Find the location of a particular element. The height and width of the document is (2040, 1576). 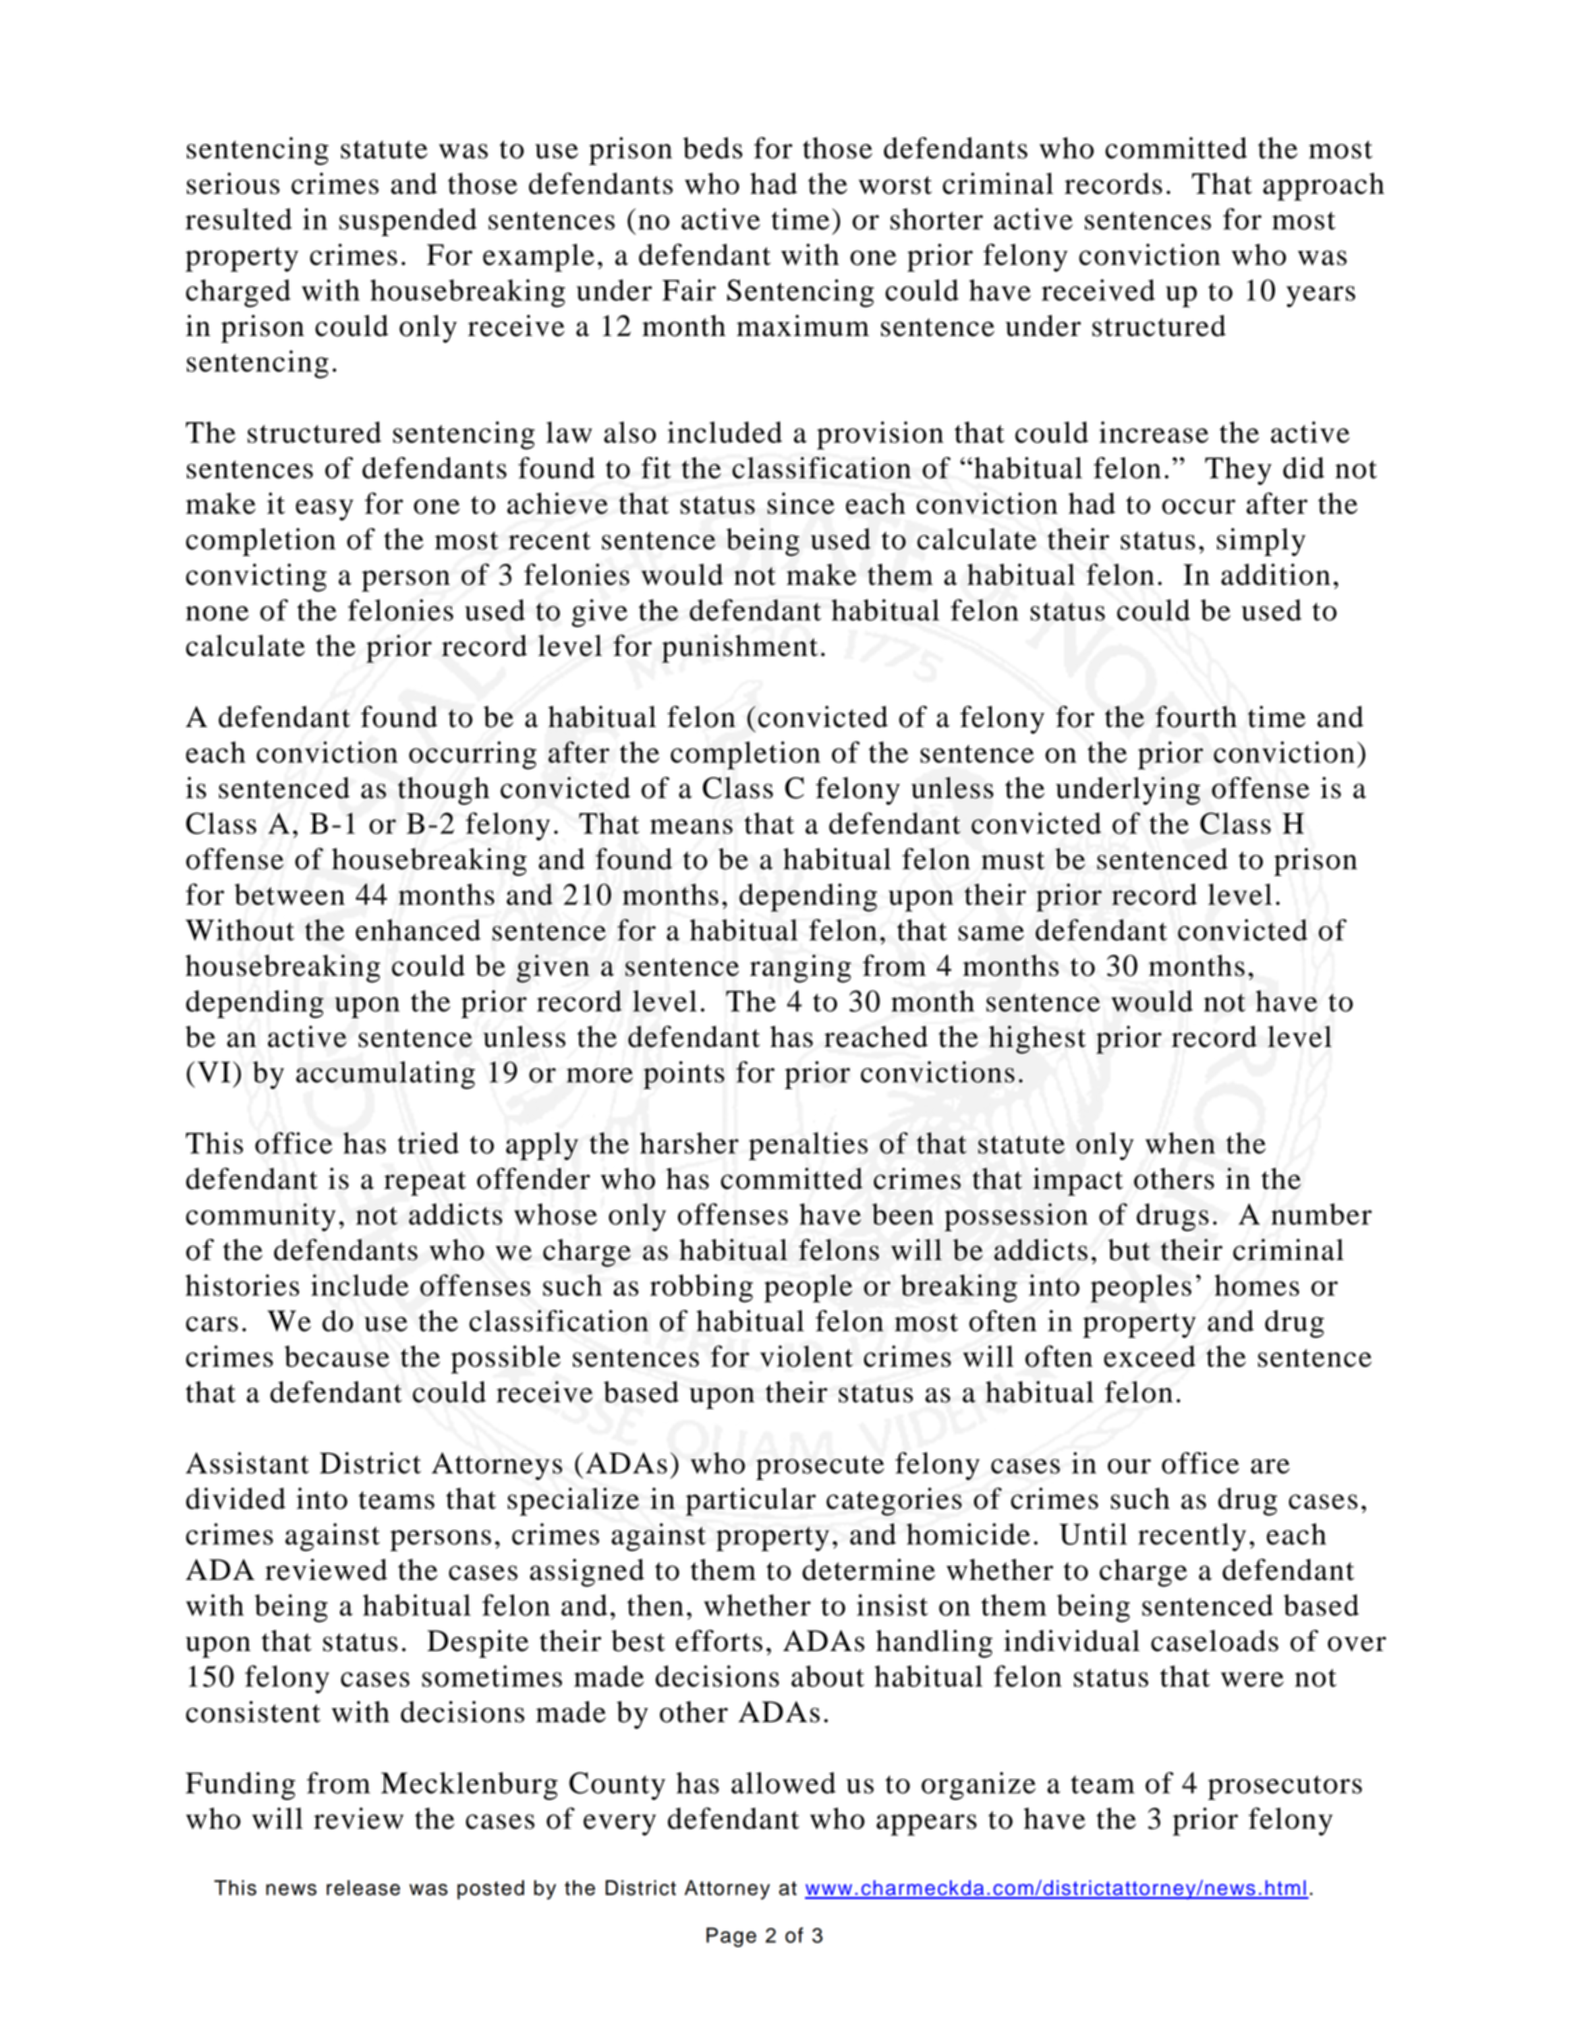

suspended is located at coordinates (408, 222).
